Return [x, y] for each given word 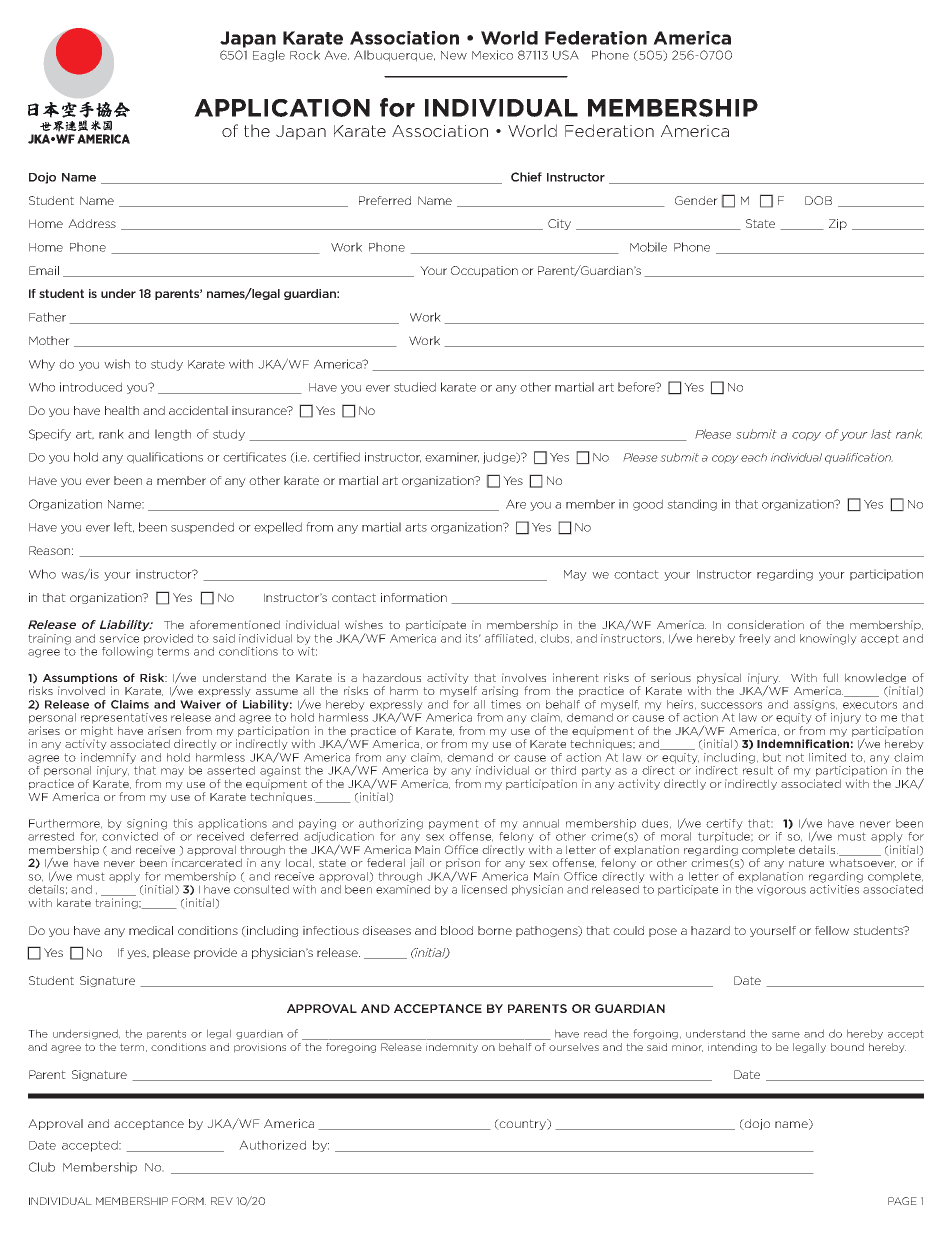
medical [151, 930]
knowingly [828, 639]
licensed [484, 889]
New [454, 55]
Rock [305, 55]
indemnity [452, 1048]
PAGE [902, 1201]
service [119, 638]
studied [415, 387]
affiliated [509, 638]
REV [222, 1201]
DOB [818, 200]
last [881, 434]
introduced [91, 387]
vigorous [781, 890]
